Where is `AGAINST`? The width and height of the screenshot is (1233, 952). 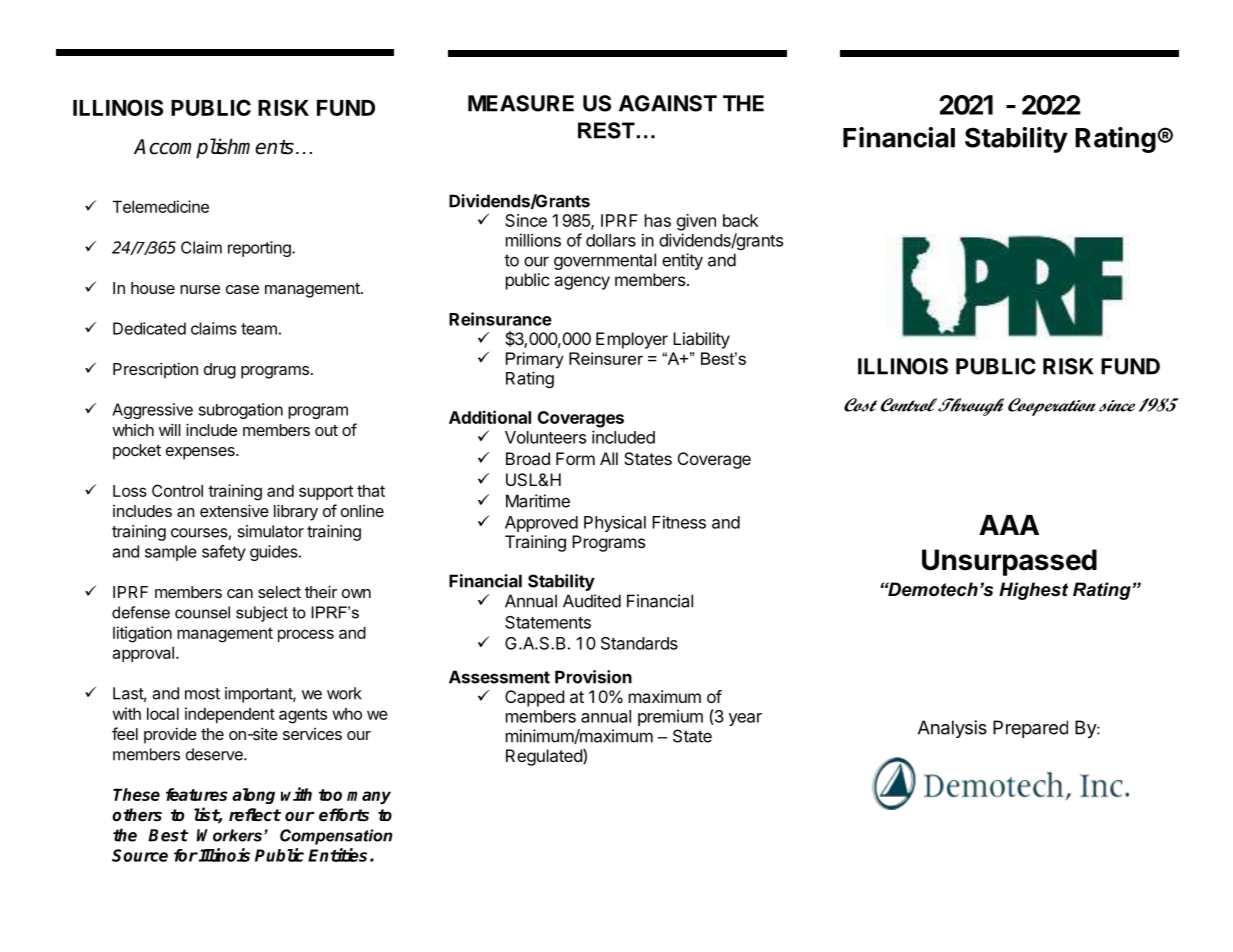
AGAINST is located at coordinates (668, 103).
